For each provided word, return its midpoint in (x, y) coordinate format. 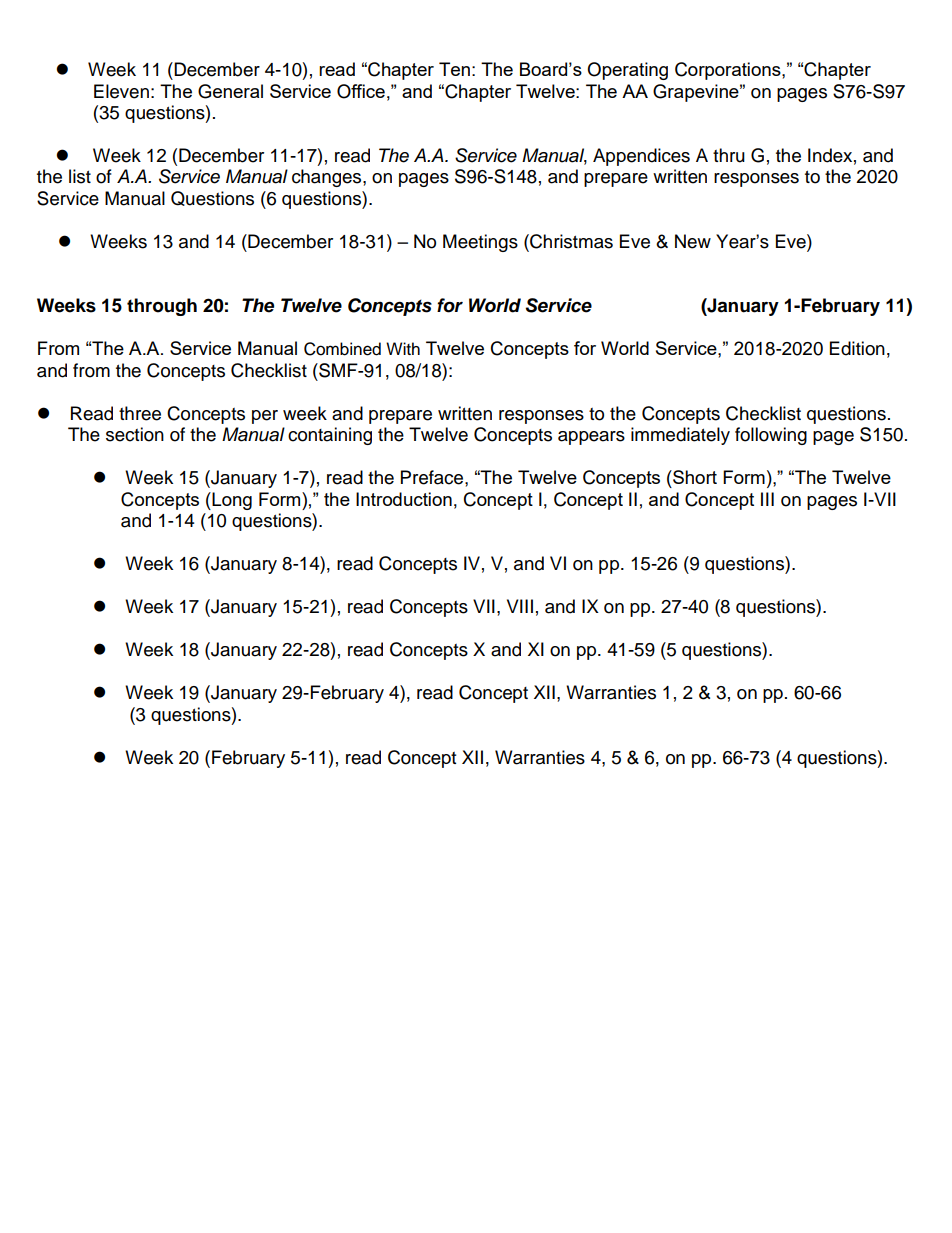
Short (694, 477)
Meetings (480, 243)
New (693, 241)
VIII (520, 606)
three (140, 413)
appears (591, 438)
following (771, 436)
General (230, 91)
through (162, 307)
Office (361, 91)
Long (231, 501)
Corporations (729, 71)
